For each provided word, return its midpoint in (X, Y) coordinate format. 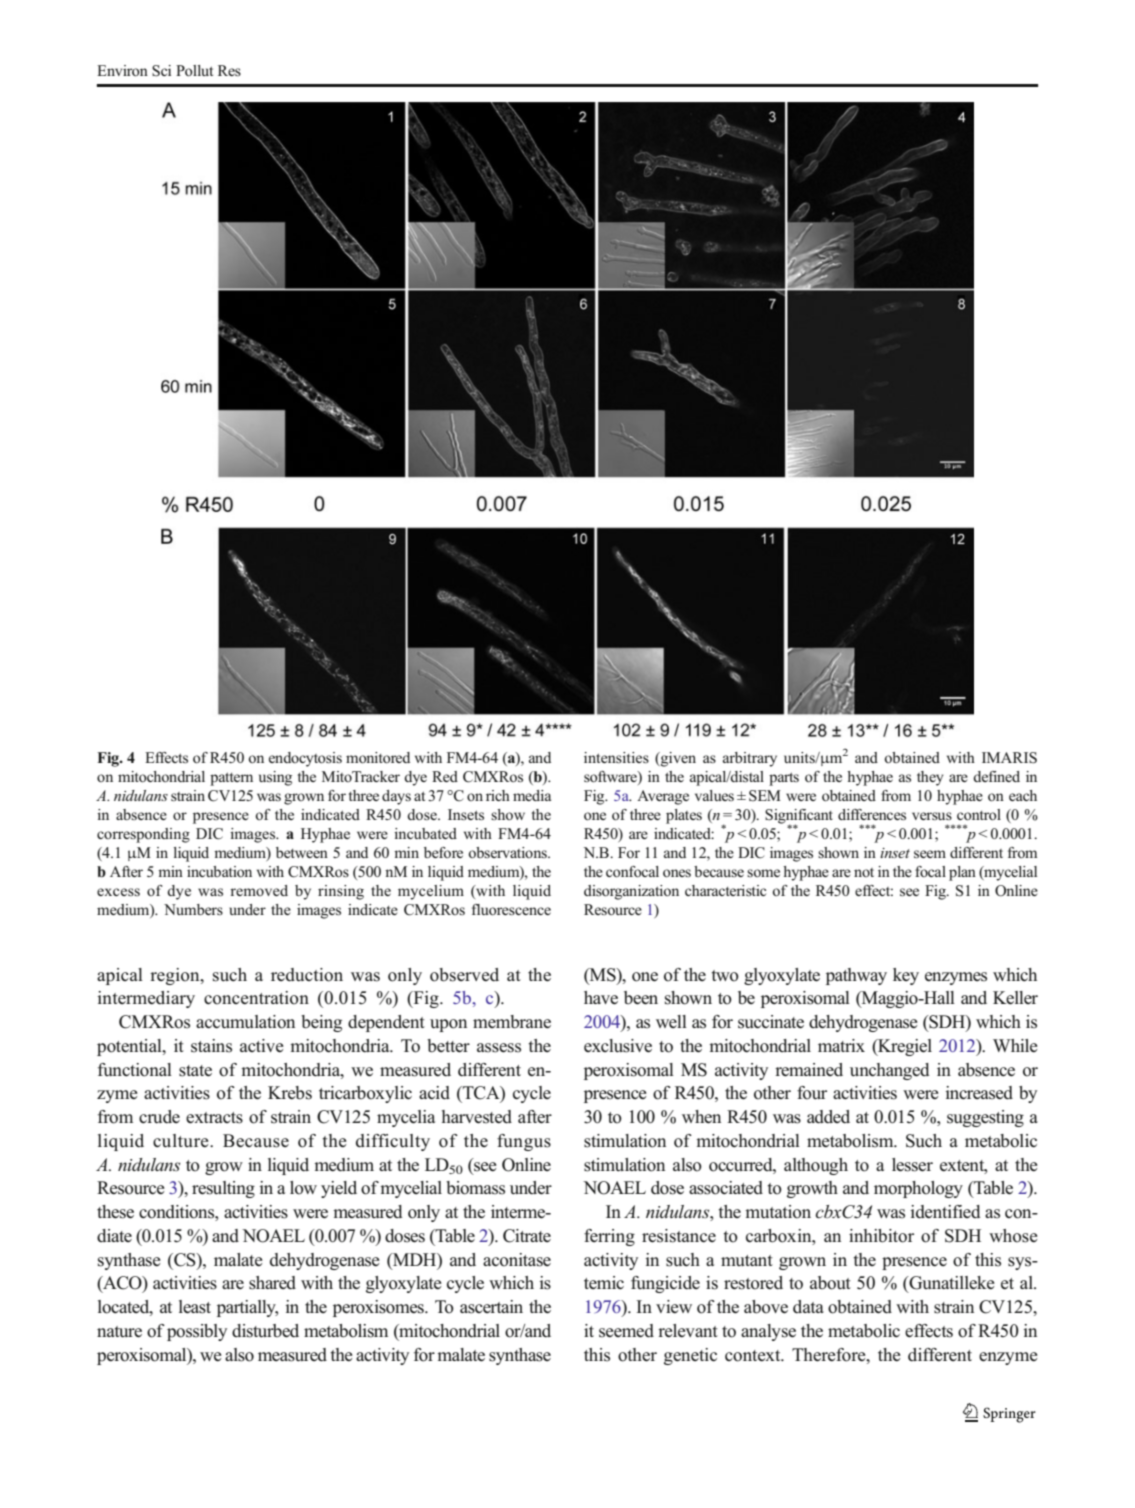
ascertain (491, 1307)
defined (996, 776)
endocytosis (305, 759)
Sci (161, 71)
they (930, 778)
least (195, 1307)
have (601, 998)
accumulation (245, 1022)
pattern (231, 779)
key (906, 976)
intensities (616, 757)
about (830, 1283)
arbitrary (750, 759)
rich (498, 795)
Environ (122, 71)
